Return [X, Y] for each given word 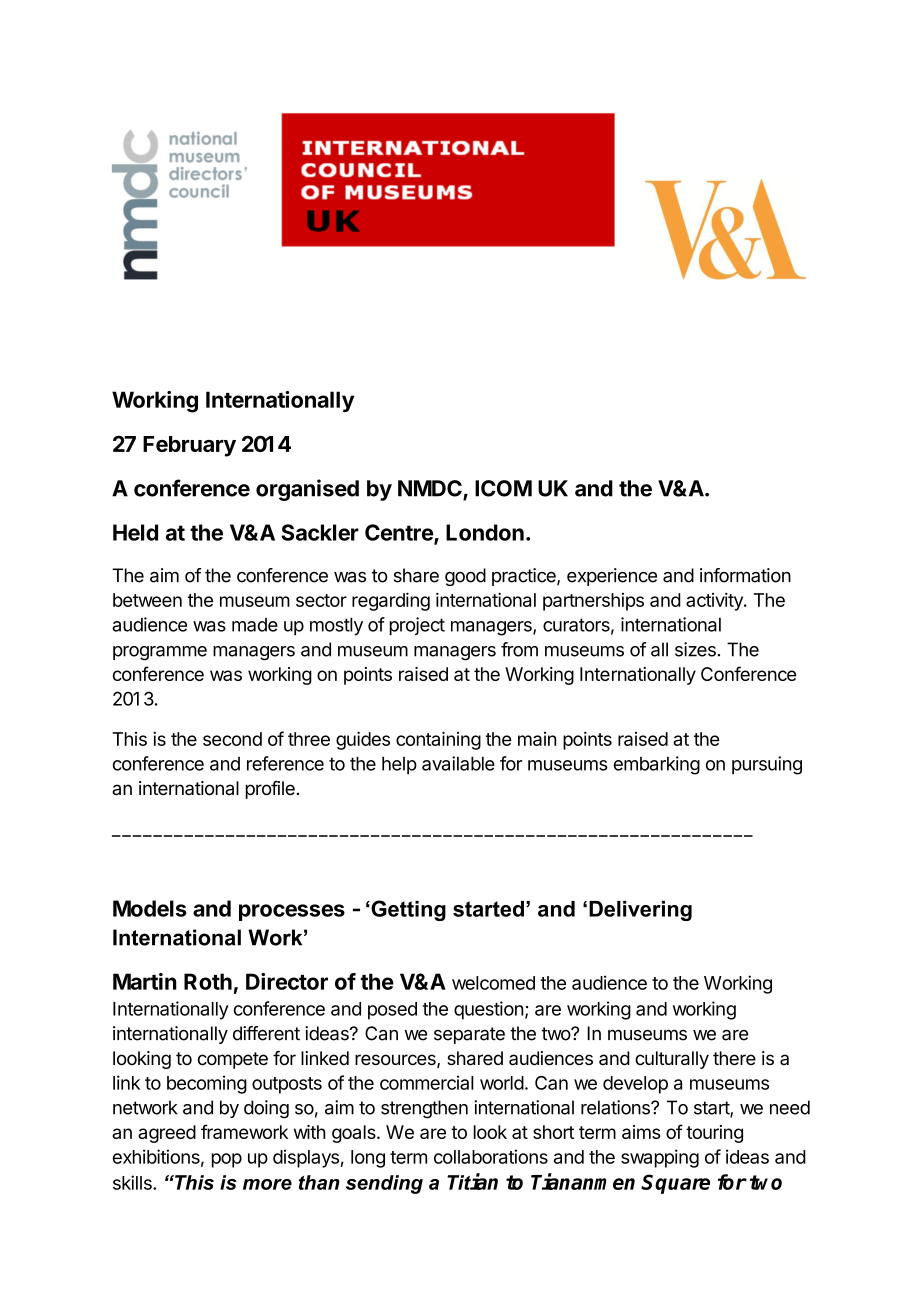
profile [270, 790]
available [458, 763]
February [189, 446]
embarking [657, 765]
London [485, 532]
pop [227, 1160]
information [745, 575]
